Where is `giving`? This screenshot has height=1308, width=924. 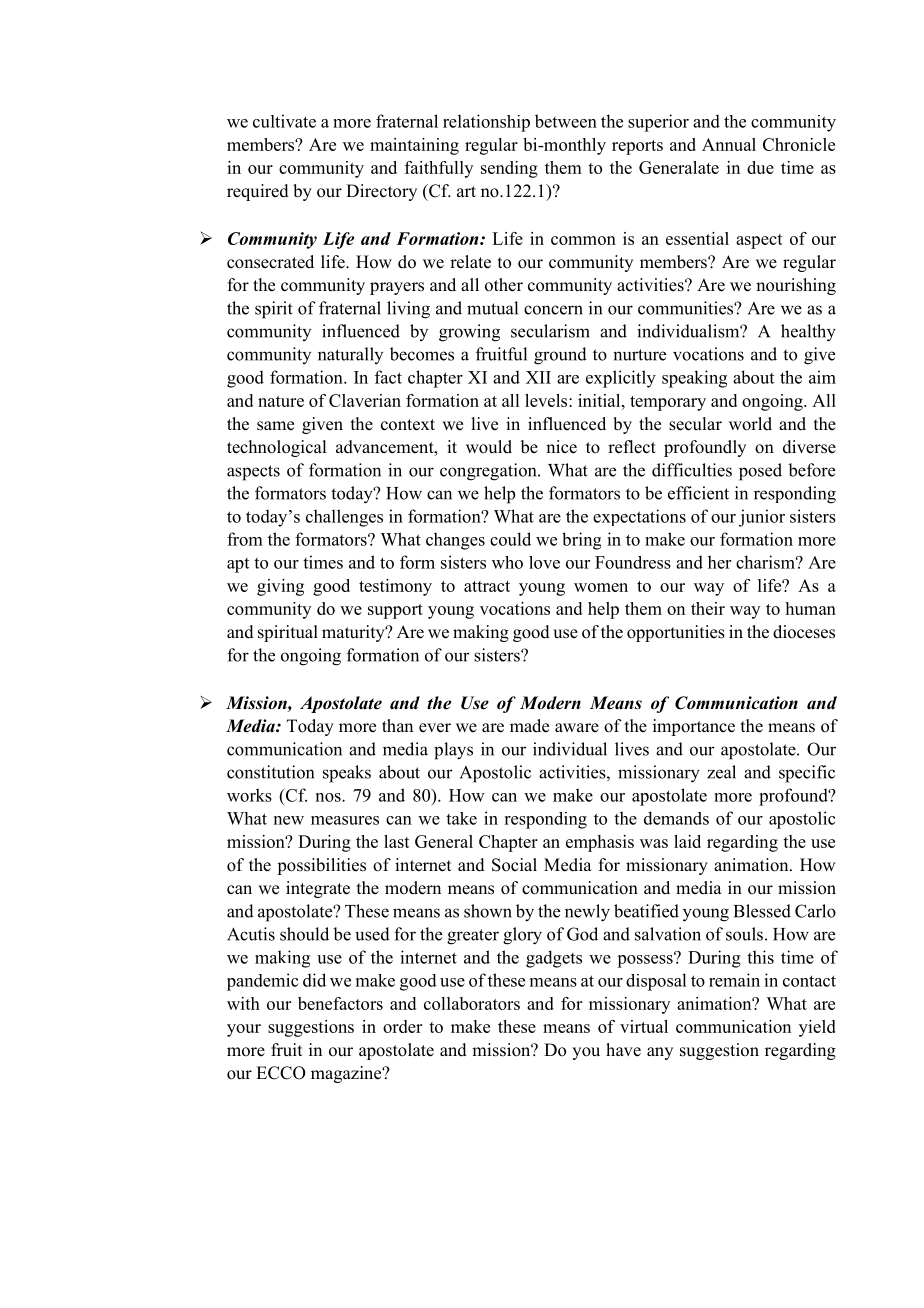 giving is located at coordinates (280, 587).
